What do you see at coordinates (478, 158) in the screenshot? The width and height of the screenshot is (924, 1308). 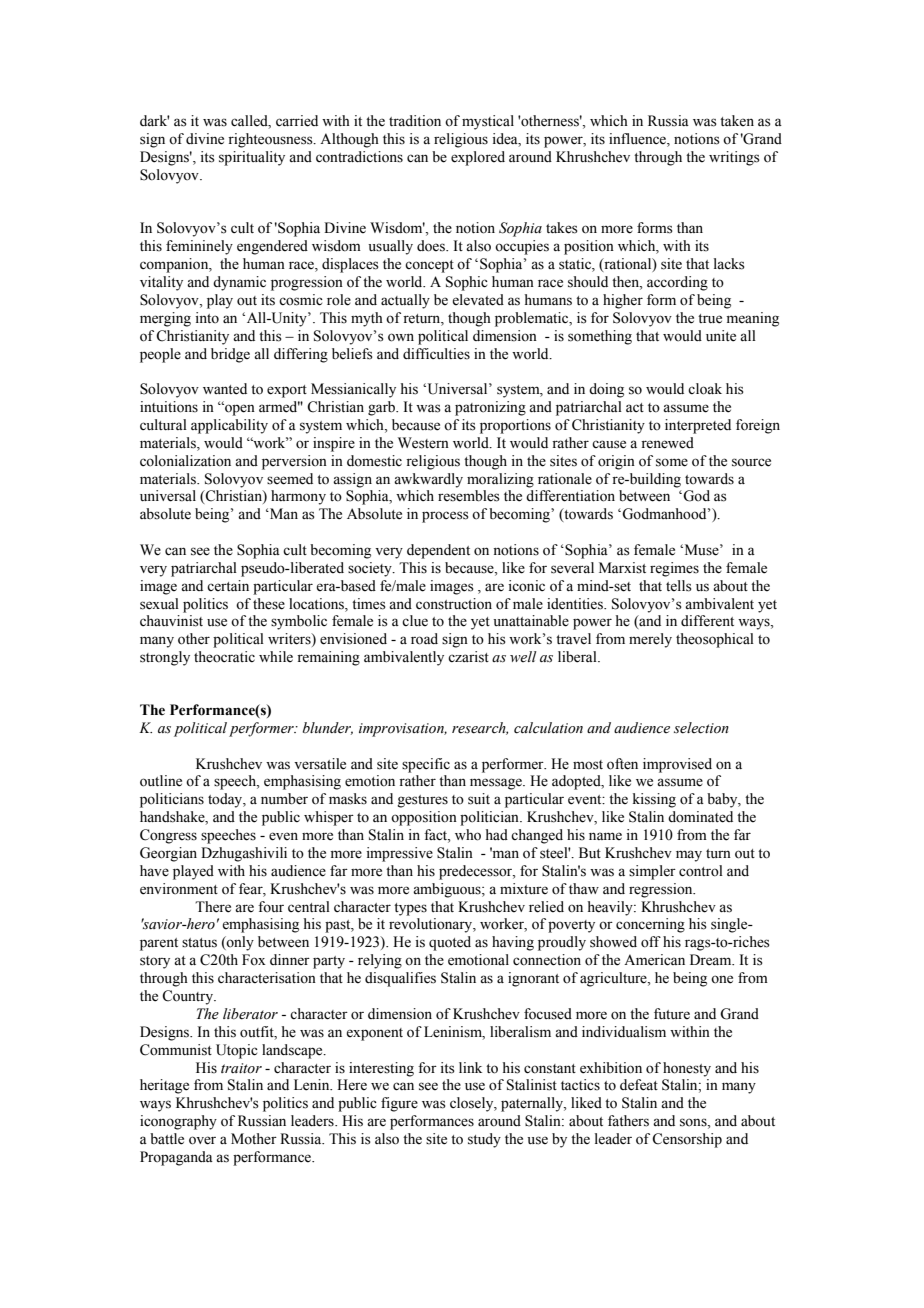 I see `explored` at bounding box center [478, 158].
